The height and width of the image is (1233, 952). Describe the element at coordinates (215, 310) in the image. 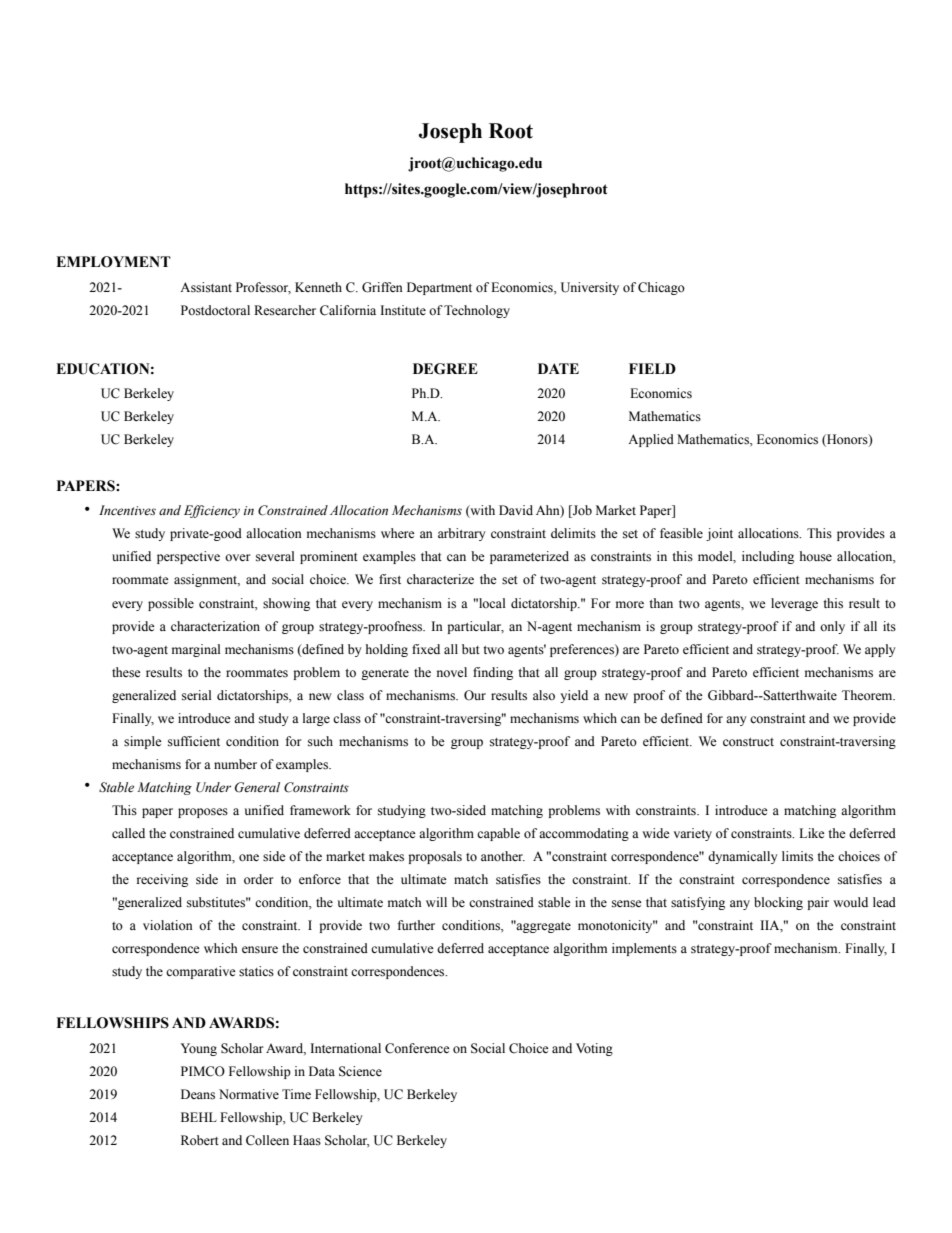

I see `Postdoctoral` at that location.
